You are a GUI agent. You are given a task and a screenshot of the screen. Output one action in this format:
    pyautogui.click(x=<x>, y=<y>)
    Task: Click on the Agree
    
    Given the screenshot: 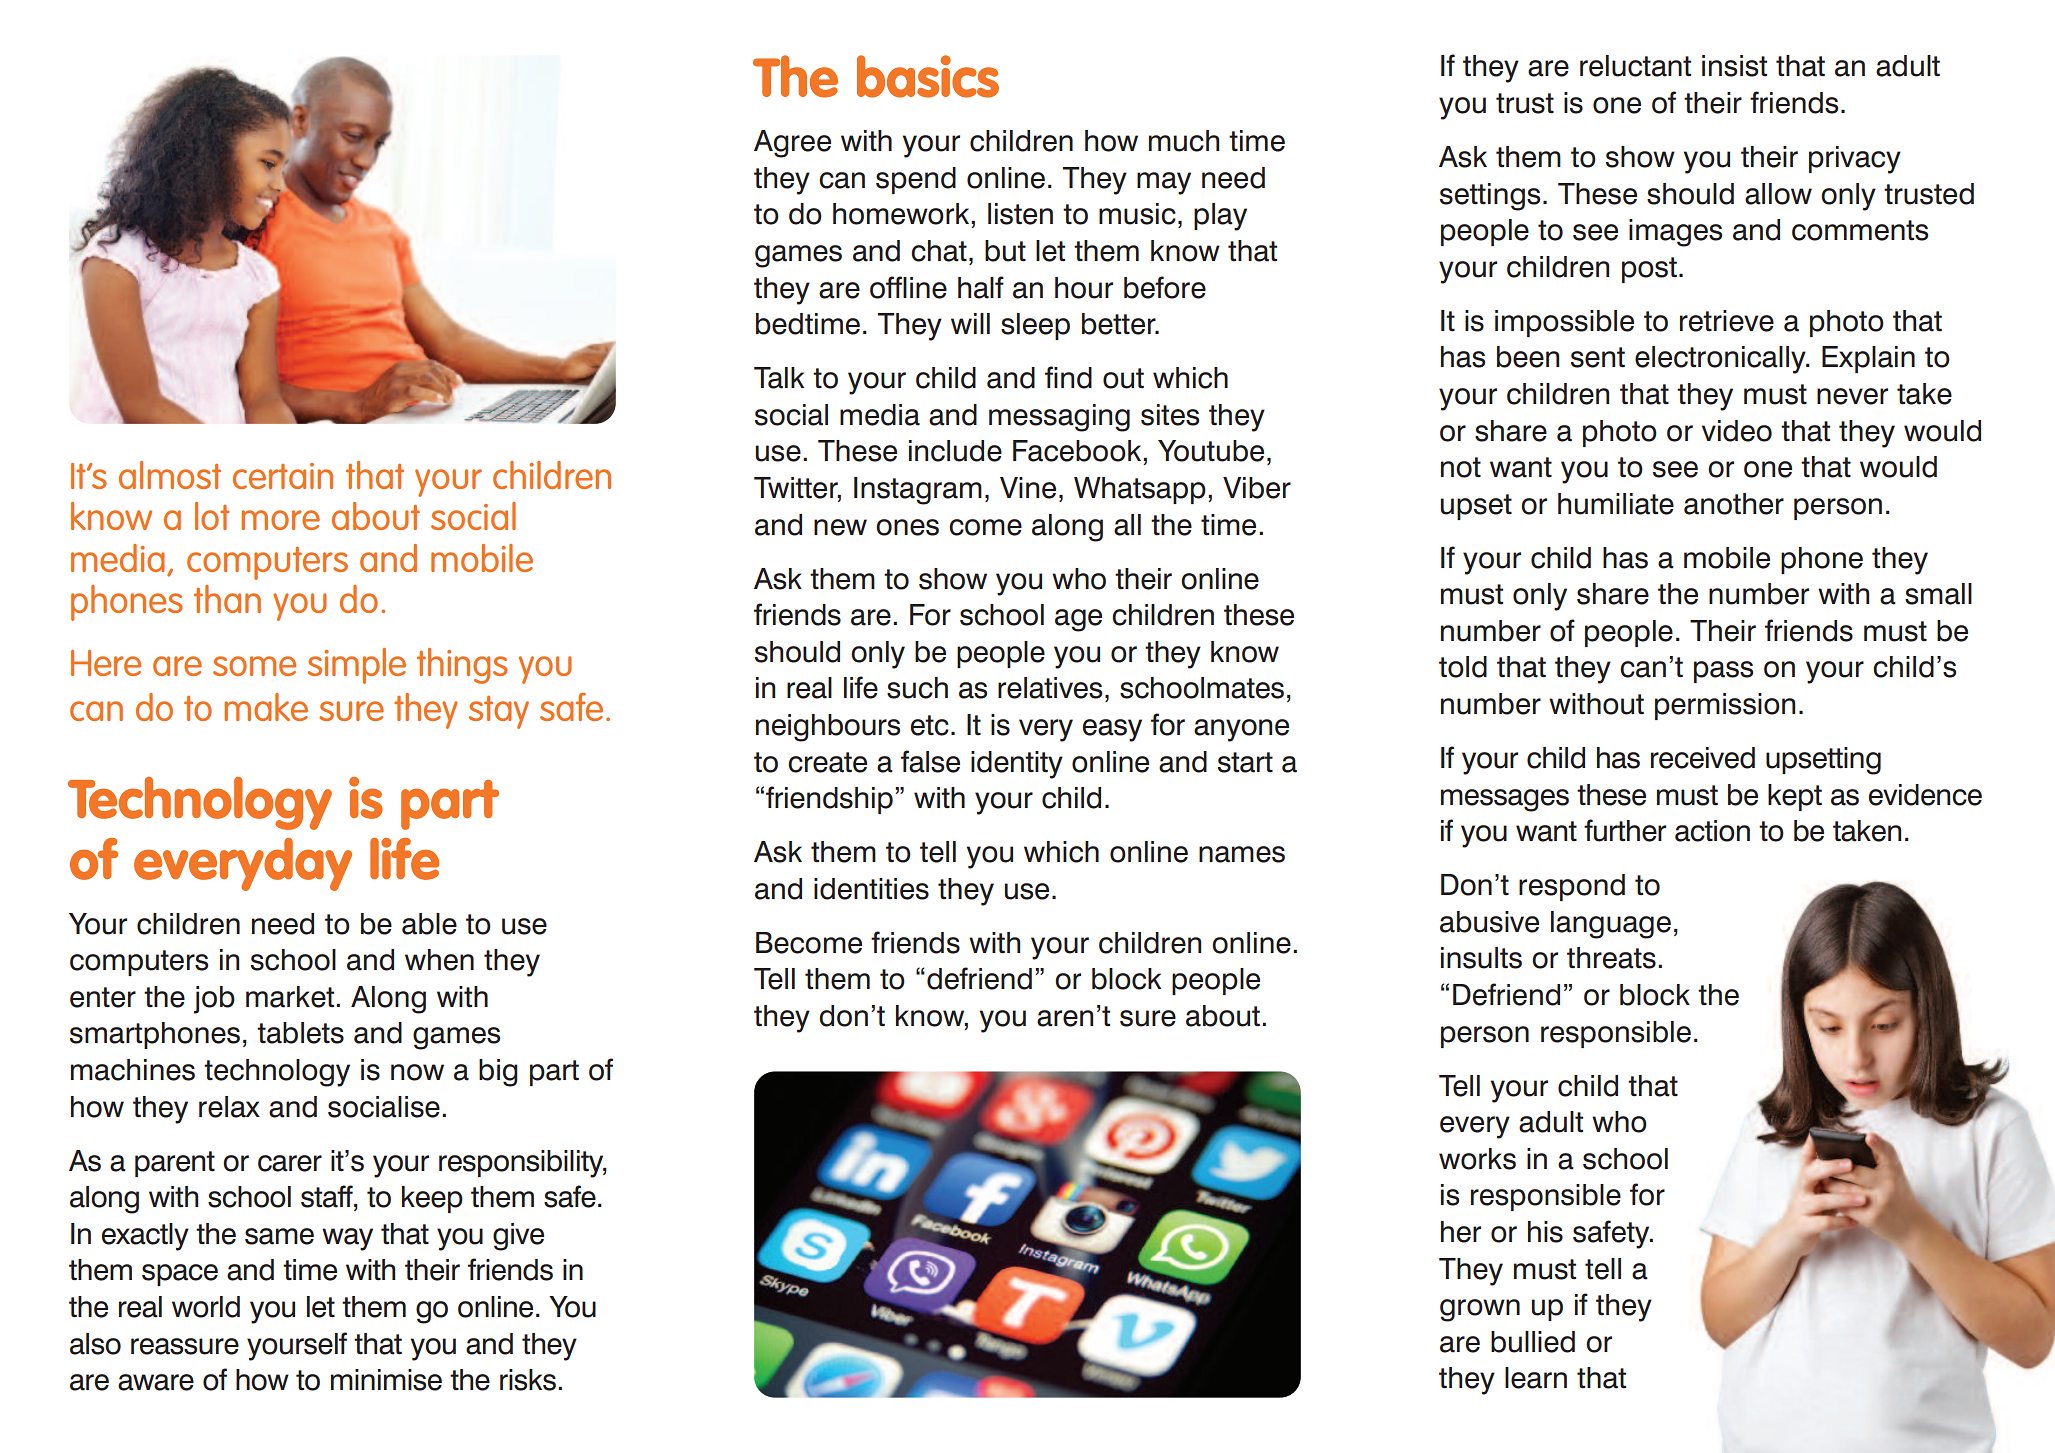 What is the action you would take?
    pyautogui.click(x=792, y=144)
